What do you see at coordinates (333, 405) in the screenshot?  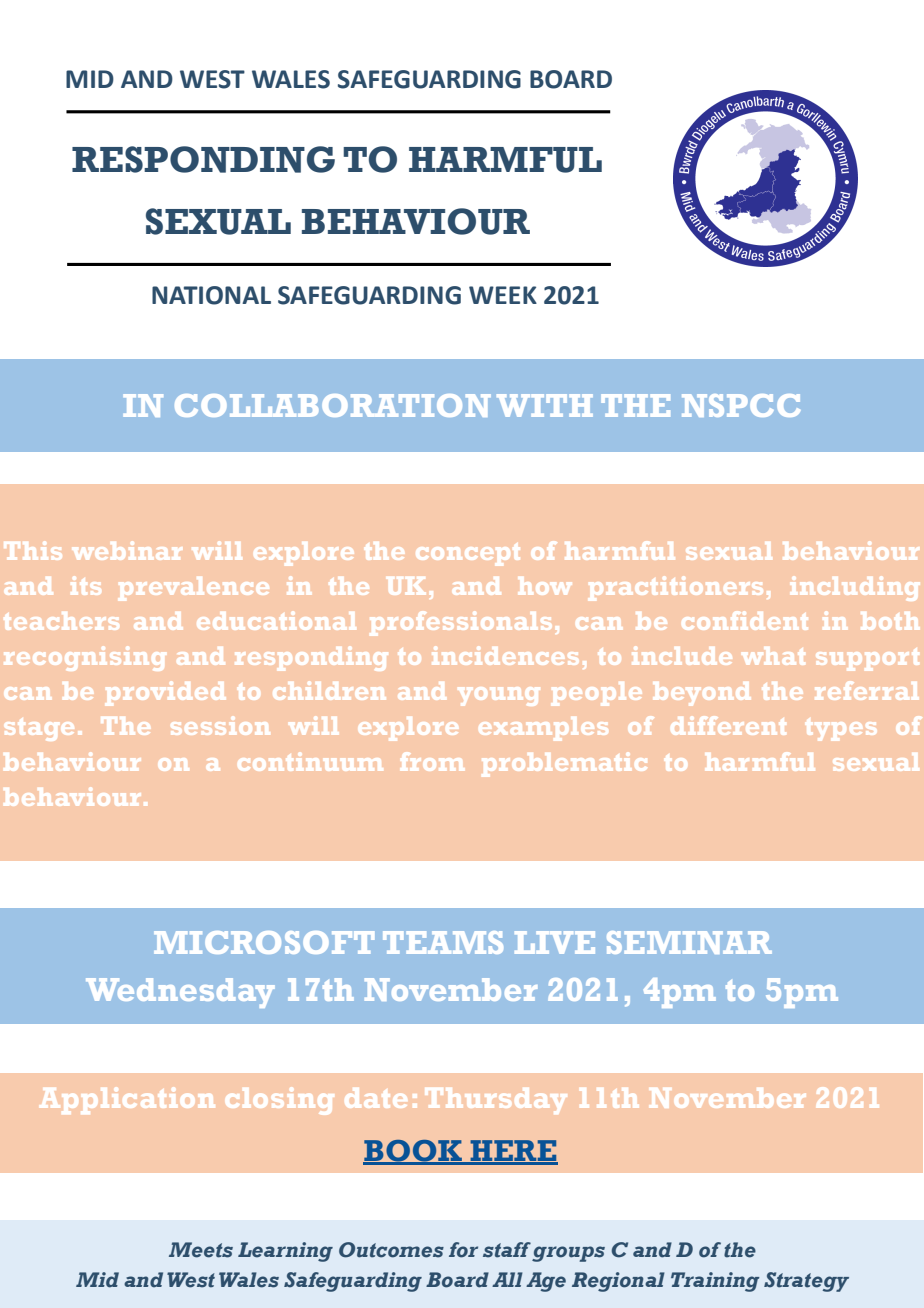 I see `COLLABORATION` at bounding box center [333, 405].
